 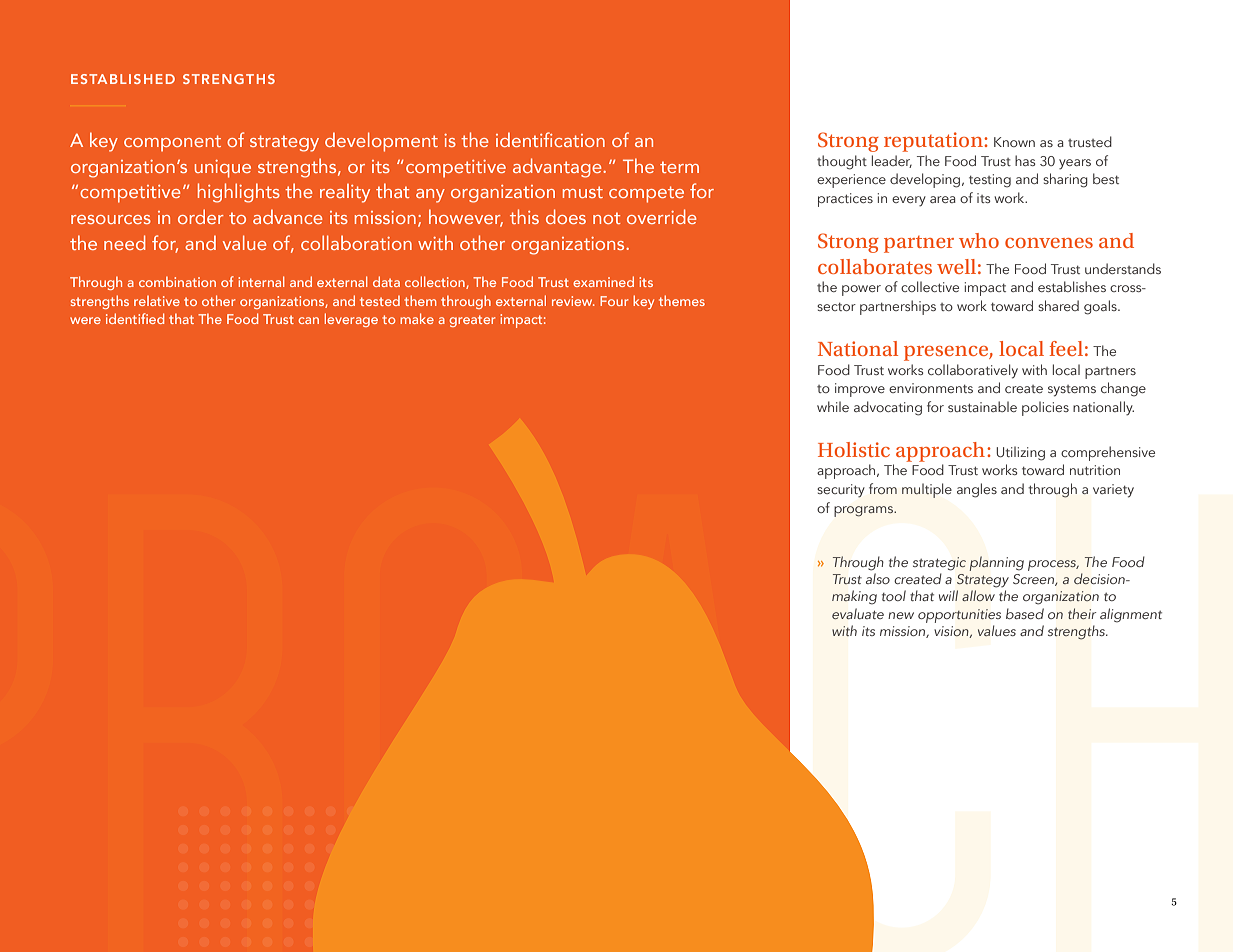 I want to click on also, so click(x=878, y=578).
